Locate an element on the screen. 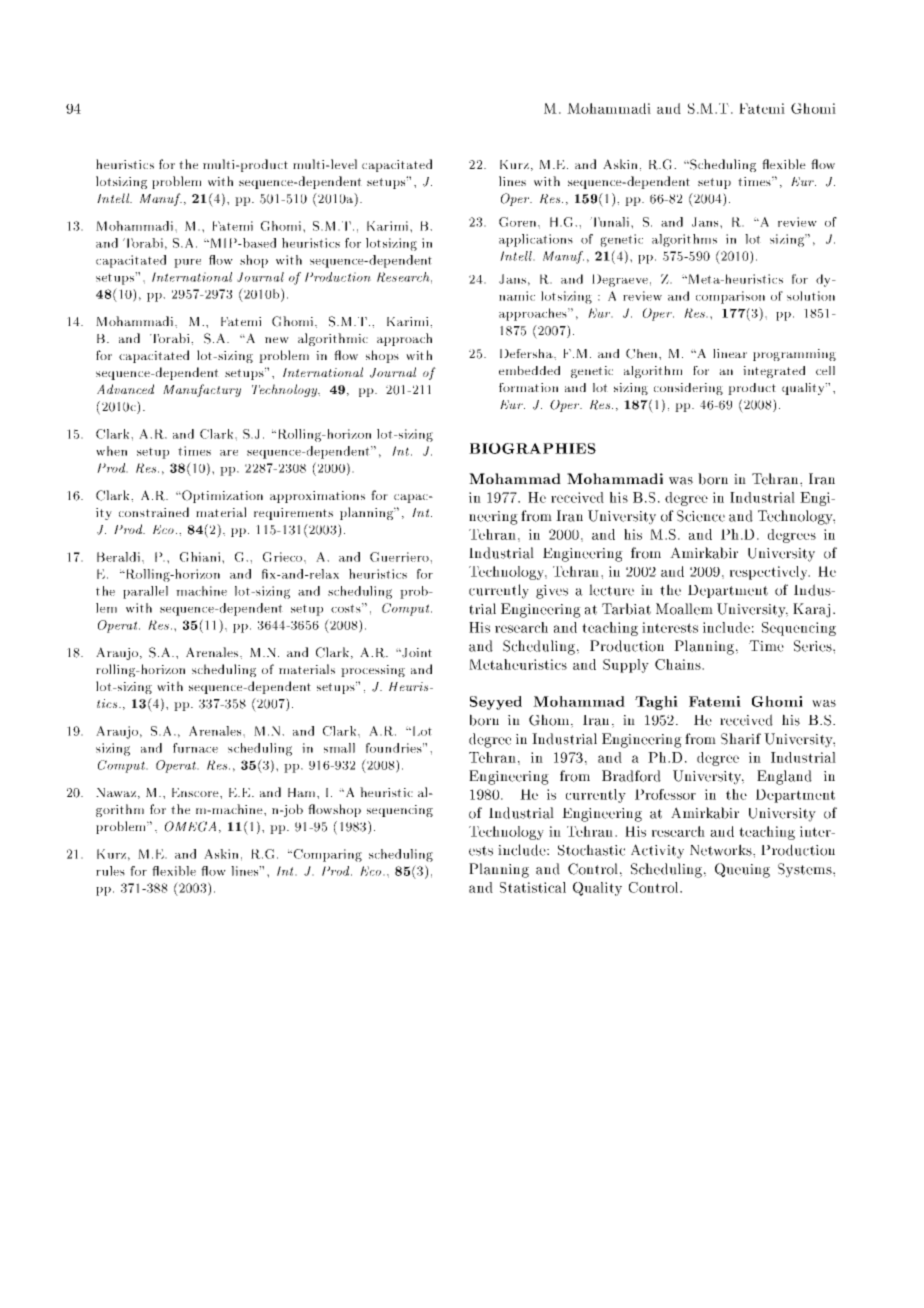 The width and height of the screenshot is (924, 1308). pure is located at coordinates (187, 263).
